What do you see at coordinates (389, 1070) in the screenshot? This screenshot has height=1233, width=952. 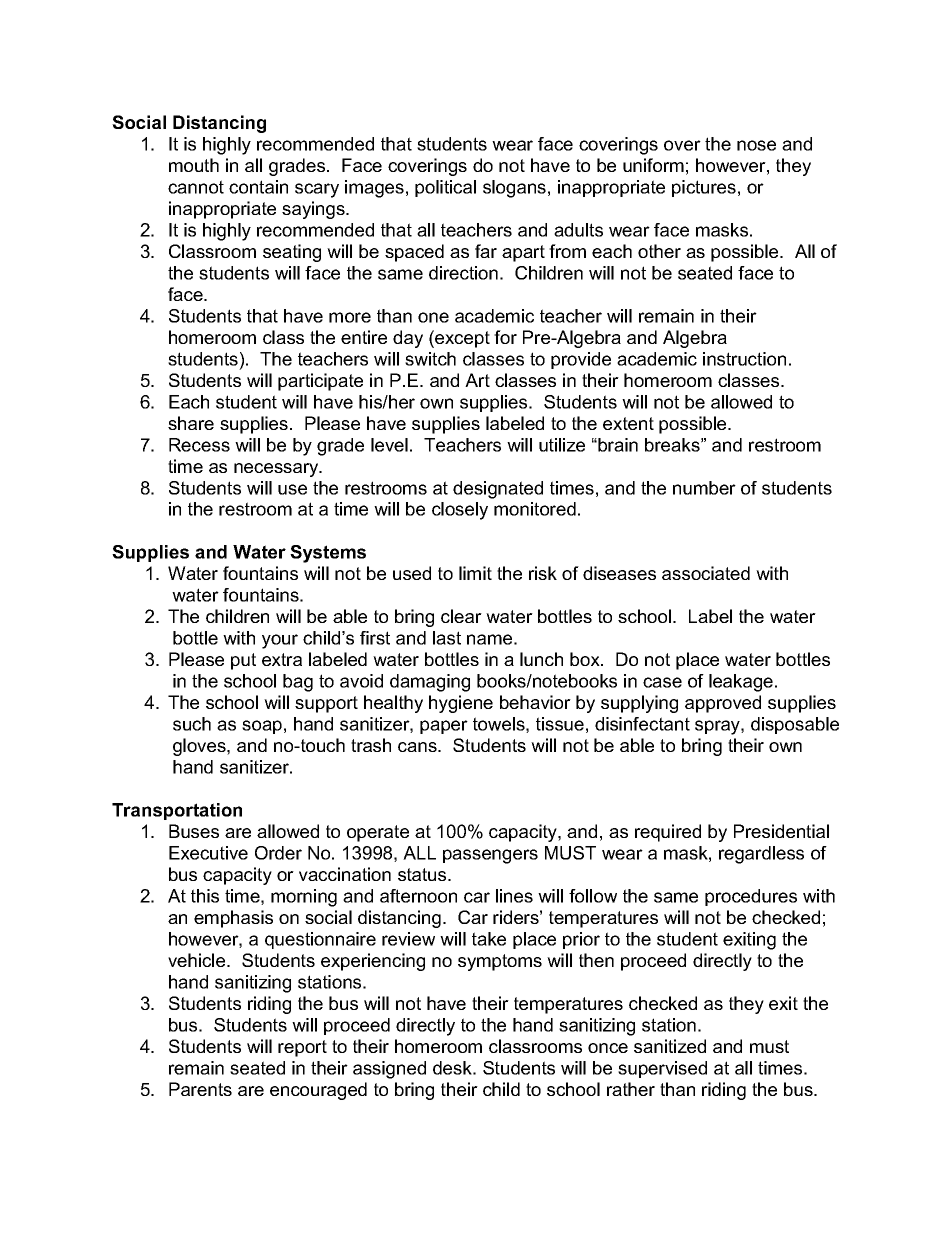 I see `assigned` at bounding box center [389, 1070].
